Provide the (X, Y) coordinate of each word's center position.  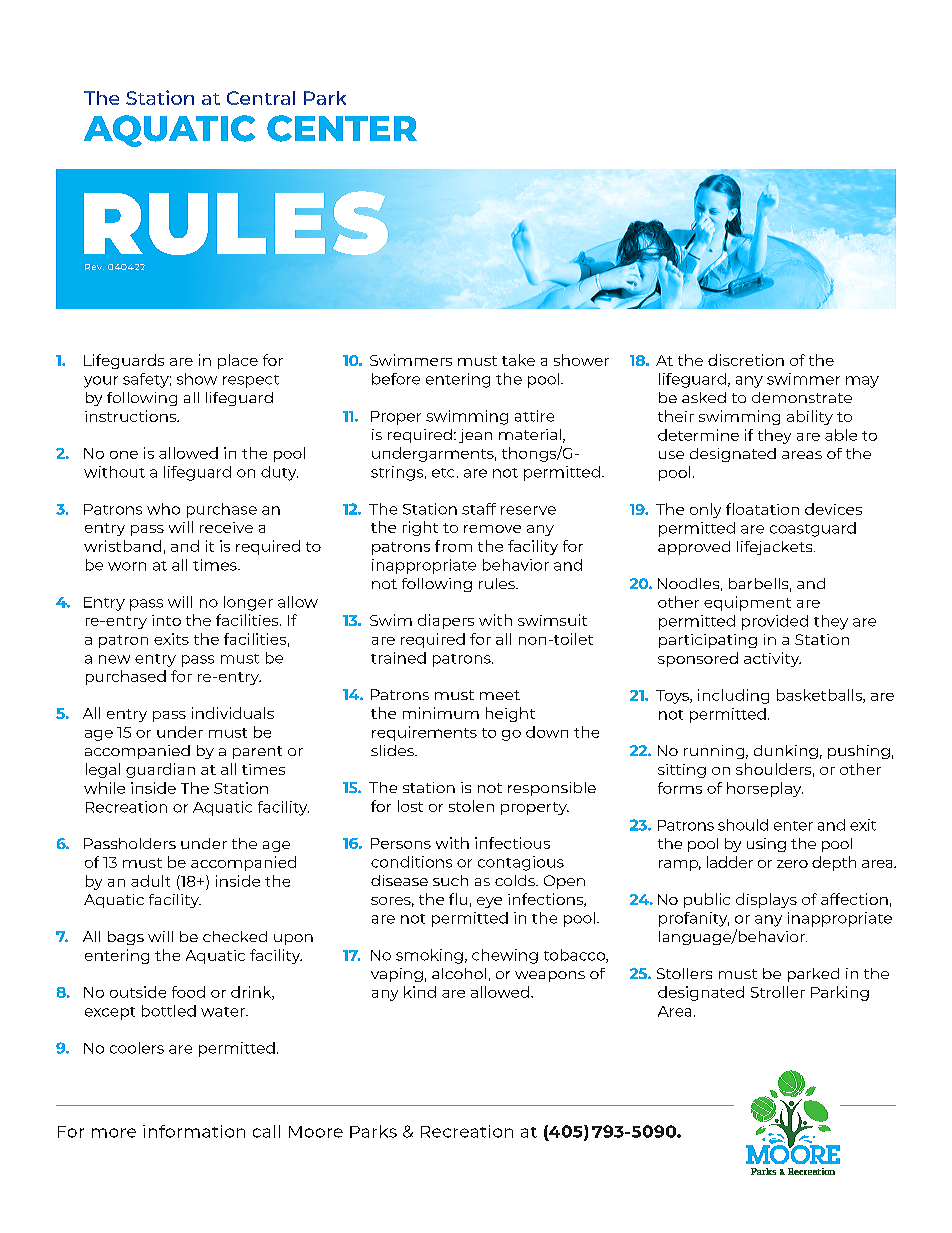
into (166, 620)
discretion (746, 360)
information (194, 1131)
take (518, 360)
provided (775, 622)
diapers (446, 621)
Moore (316, 1132)
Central (261, 98)
